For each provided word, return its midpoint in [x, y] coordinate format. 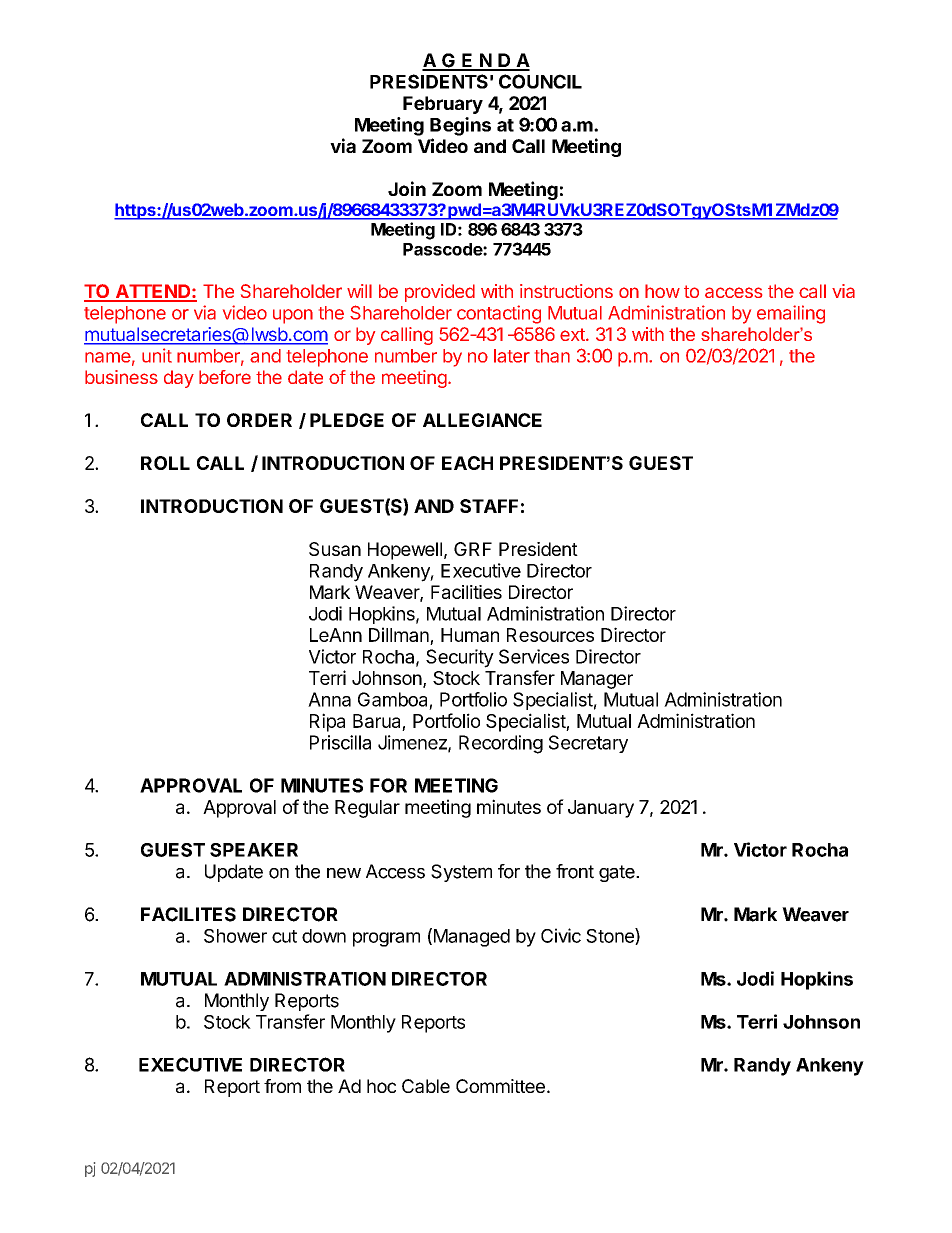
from [282, 1086]
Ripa [327, 722]
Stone [611, 936]
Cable [426, 1086]
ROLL [165, 463]
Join [407, 188]
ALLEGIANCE [482, 420]
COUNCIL [540, 81]
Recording [501, 744]
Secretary [588, 744]
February [443, 105]
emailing [791, 314]
